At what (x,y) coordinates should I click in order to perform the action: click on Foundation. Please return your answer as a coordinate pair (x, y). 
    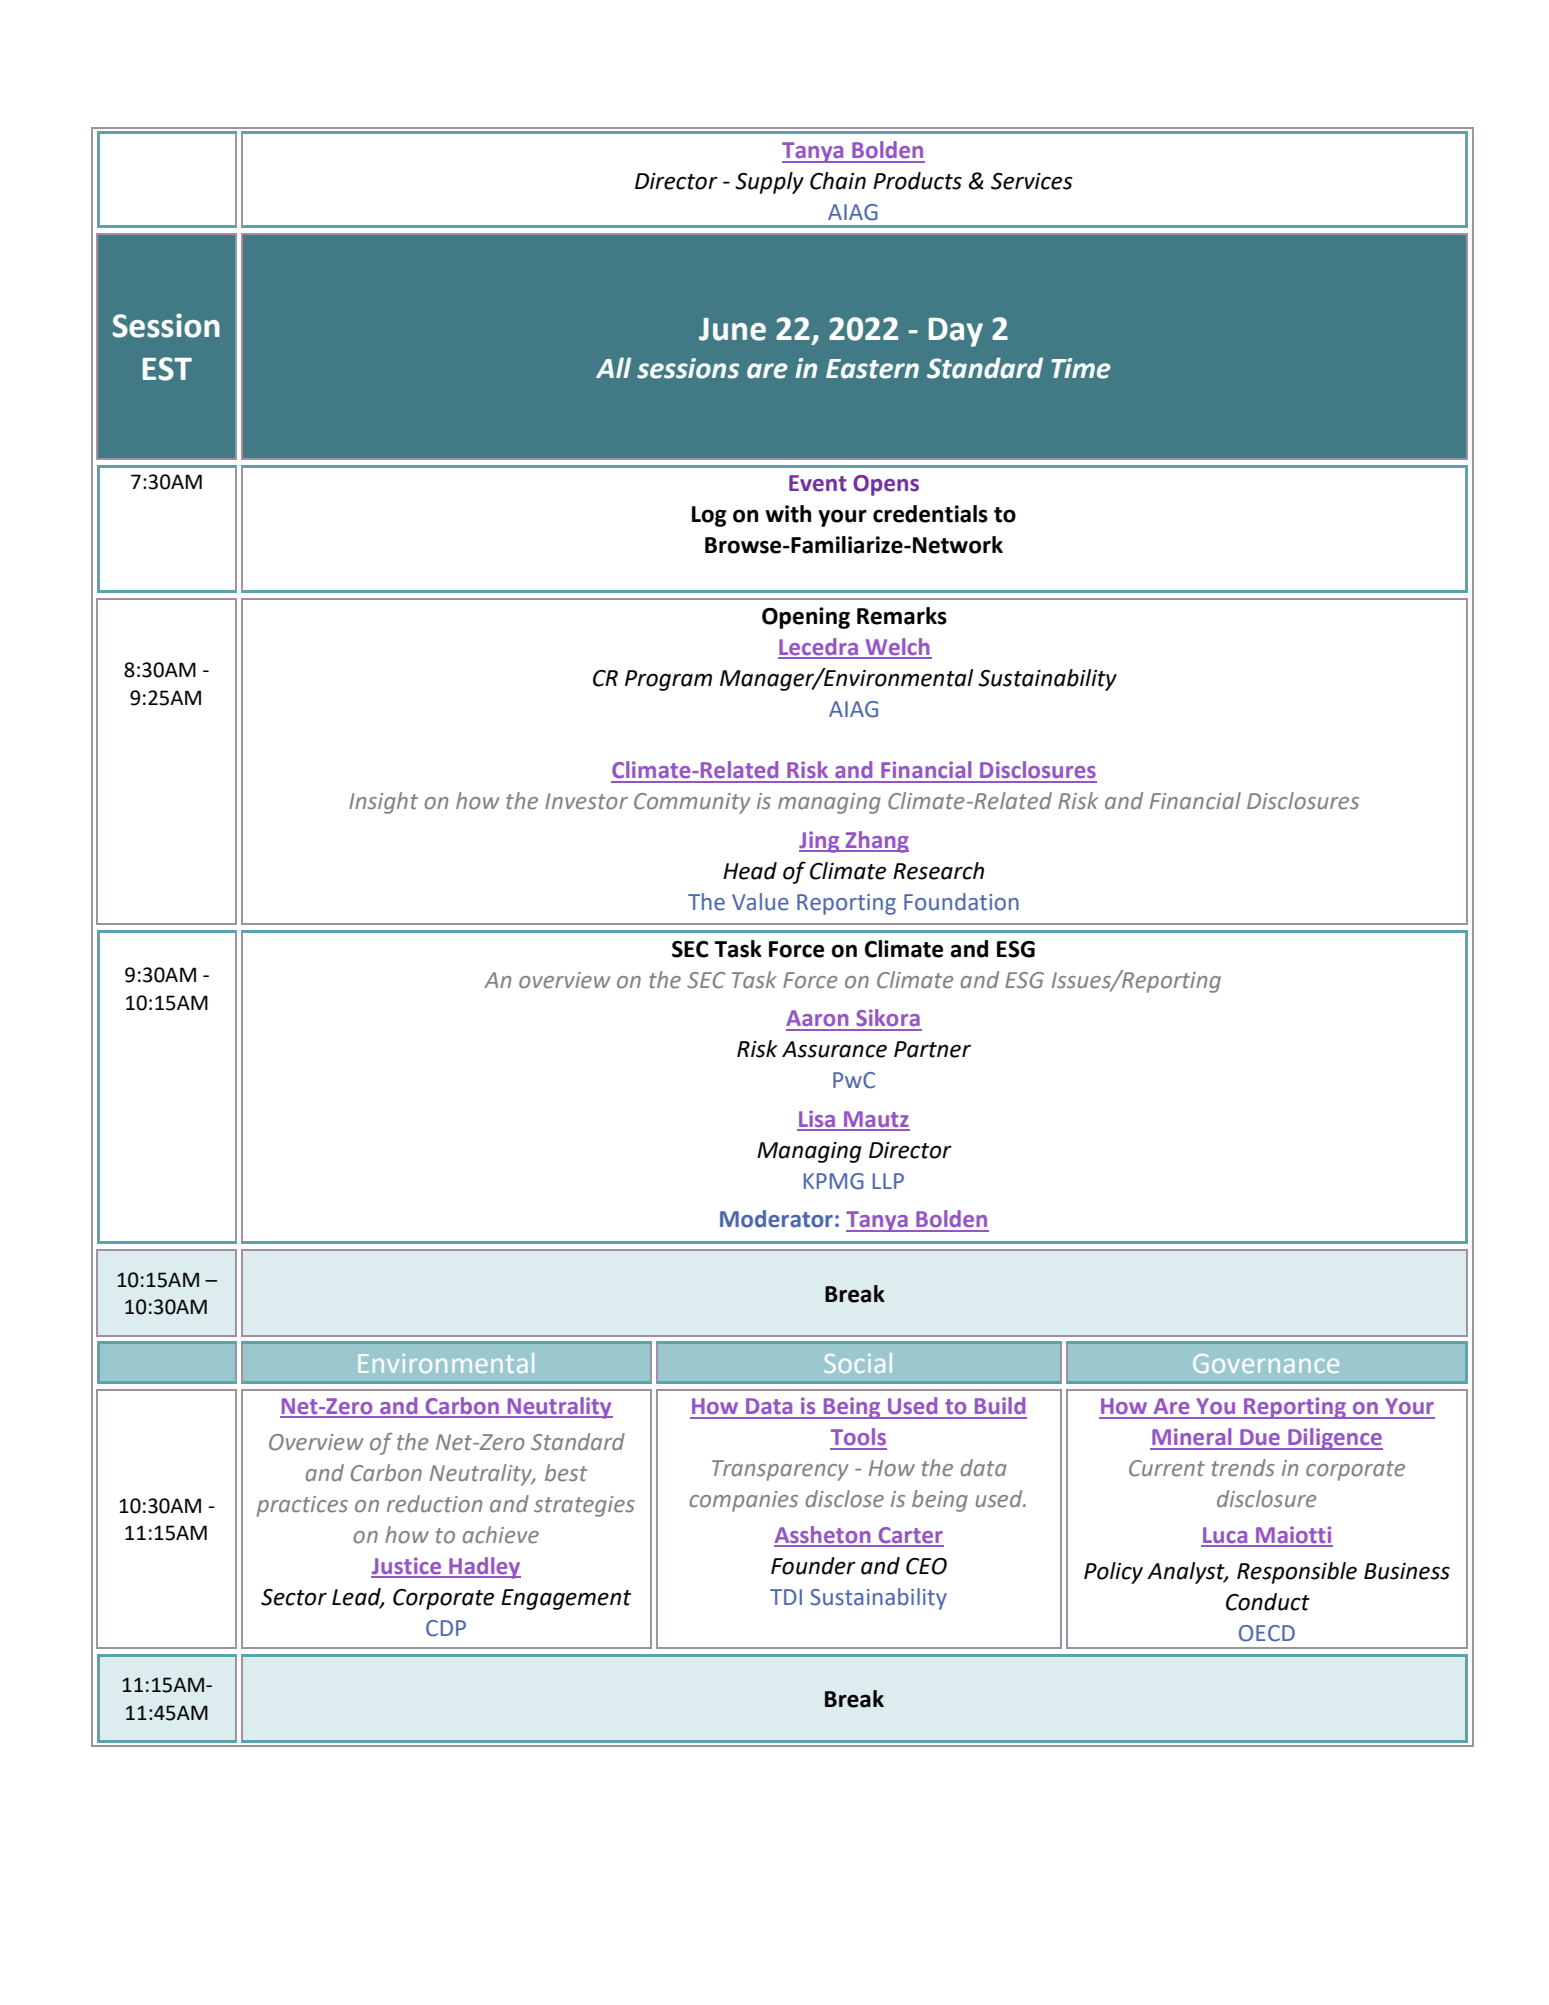
    Looking at the image, I should click on (961, 902).
